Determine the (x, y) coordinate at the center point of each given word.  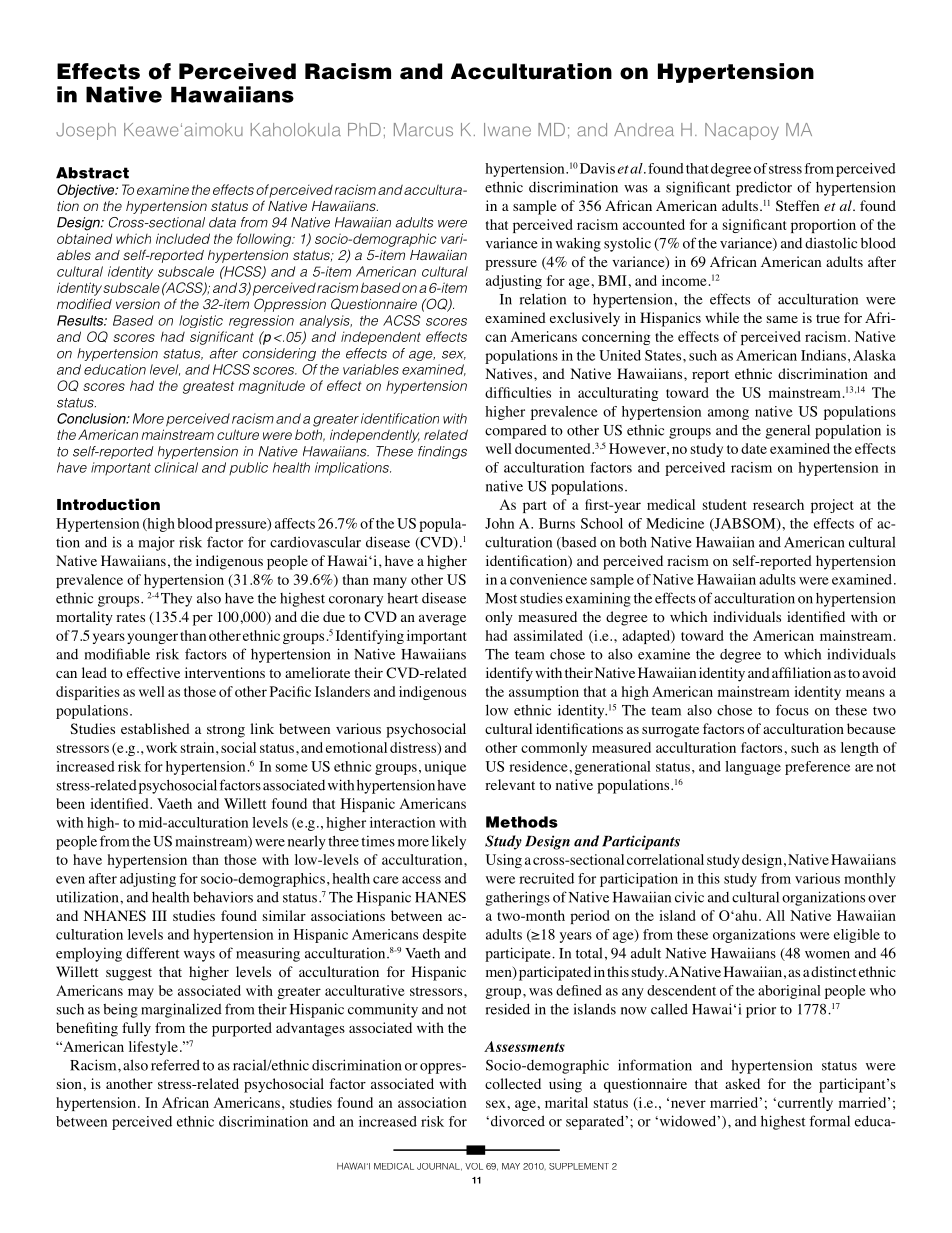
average (442, 620)
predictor (764, 188)
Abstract (92, 173)
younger (152, 638)
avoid (879, 672)
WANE (509, 131)
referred (175, 1065)
